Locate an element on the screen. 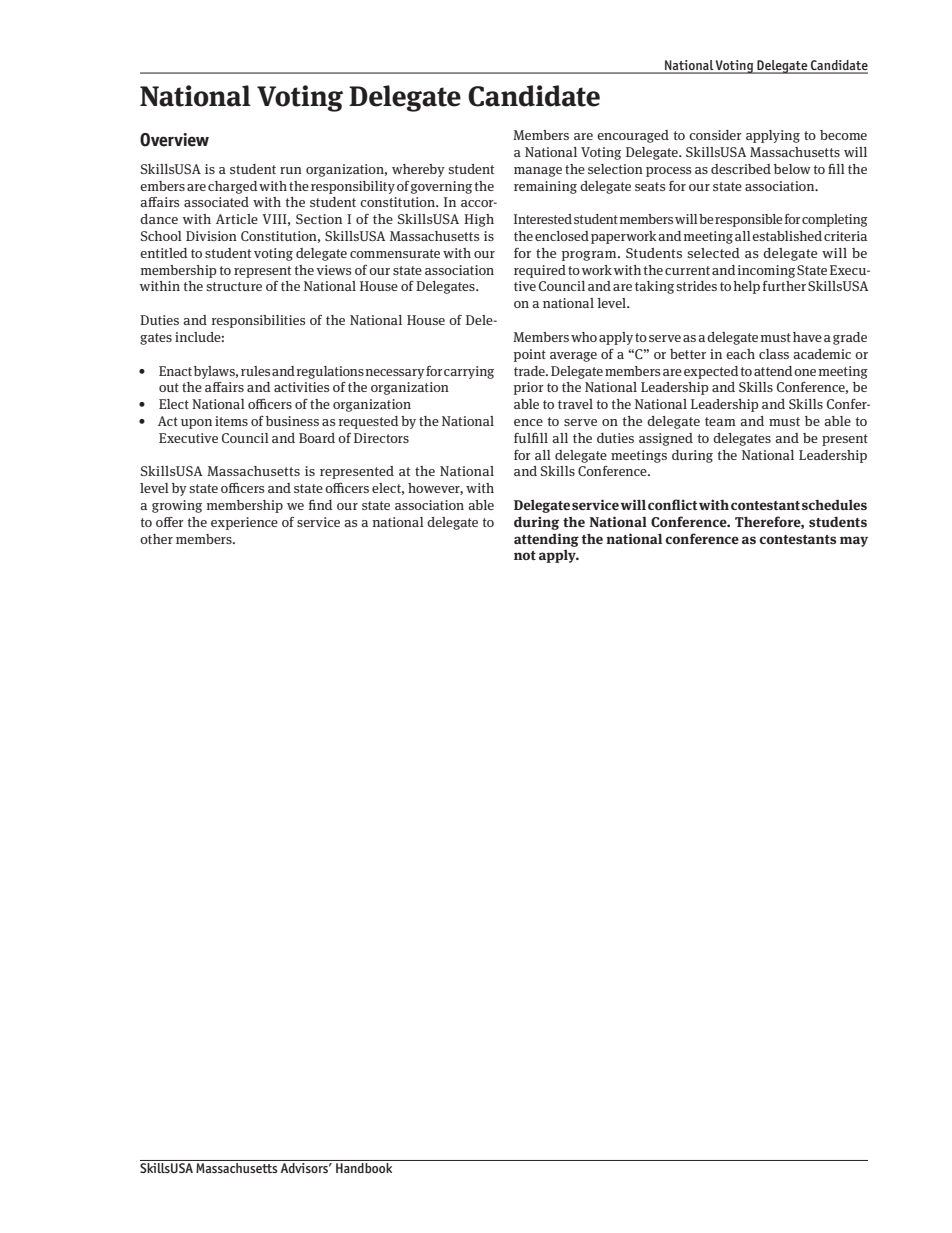 This screenshot has height=1233, width=952. items is located at coordinates (231, 421).
